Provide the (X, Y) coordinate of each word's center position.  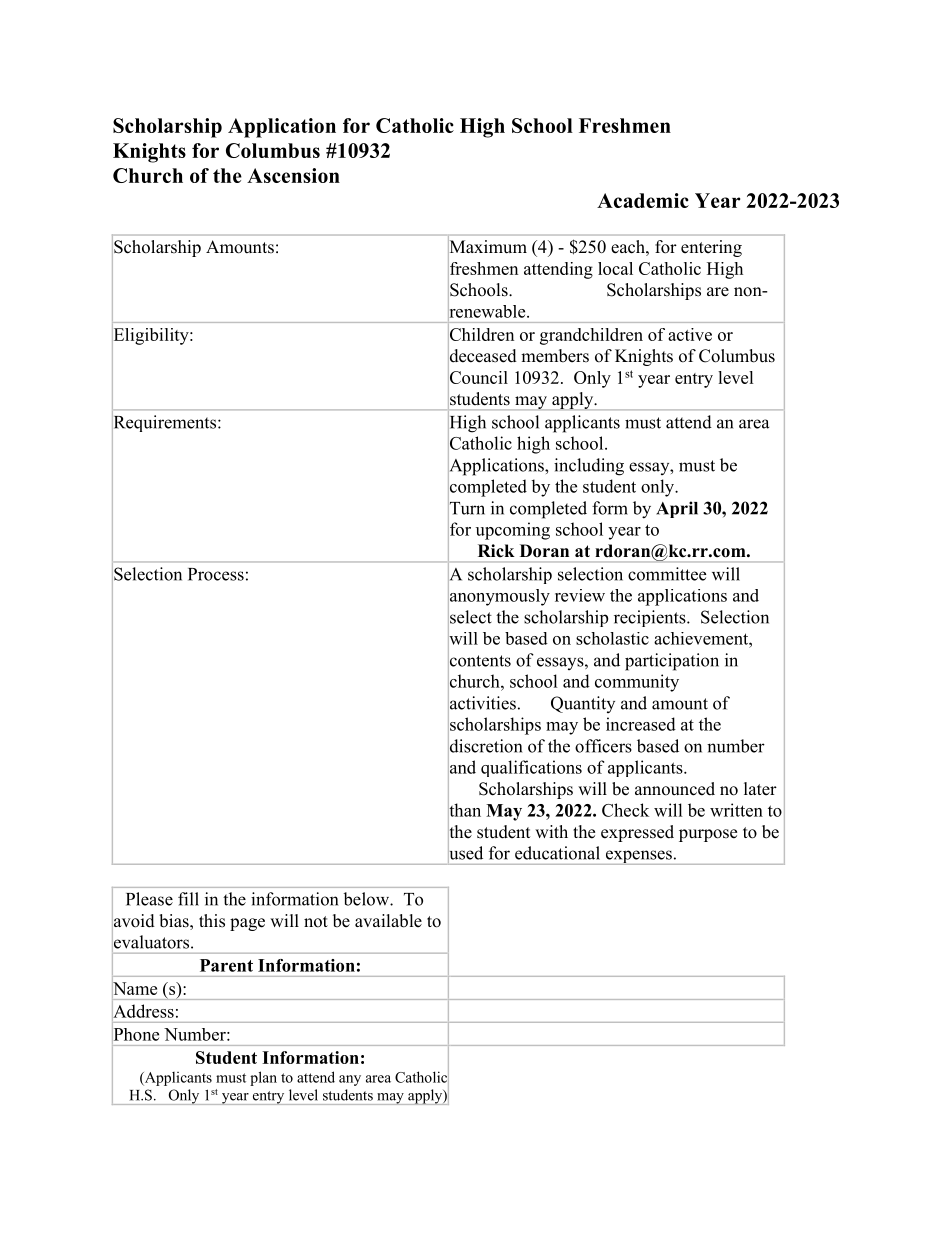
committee (667, 574)
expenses (638, 857)
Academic (643, 200)
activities (482, 703)
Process (216, 574)
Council (478, 377)
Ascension (293, 175)
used (465, 853)
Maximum (487, 247)
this (212, 921)
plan (263, 1078)
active (690, 334)
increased (641, 724)
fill (188, 899)
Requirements (165, 424)
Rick (496, 551)
